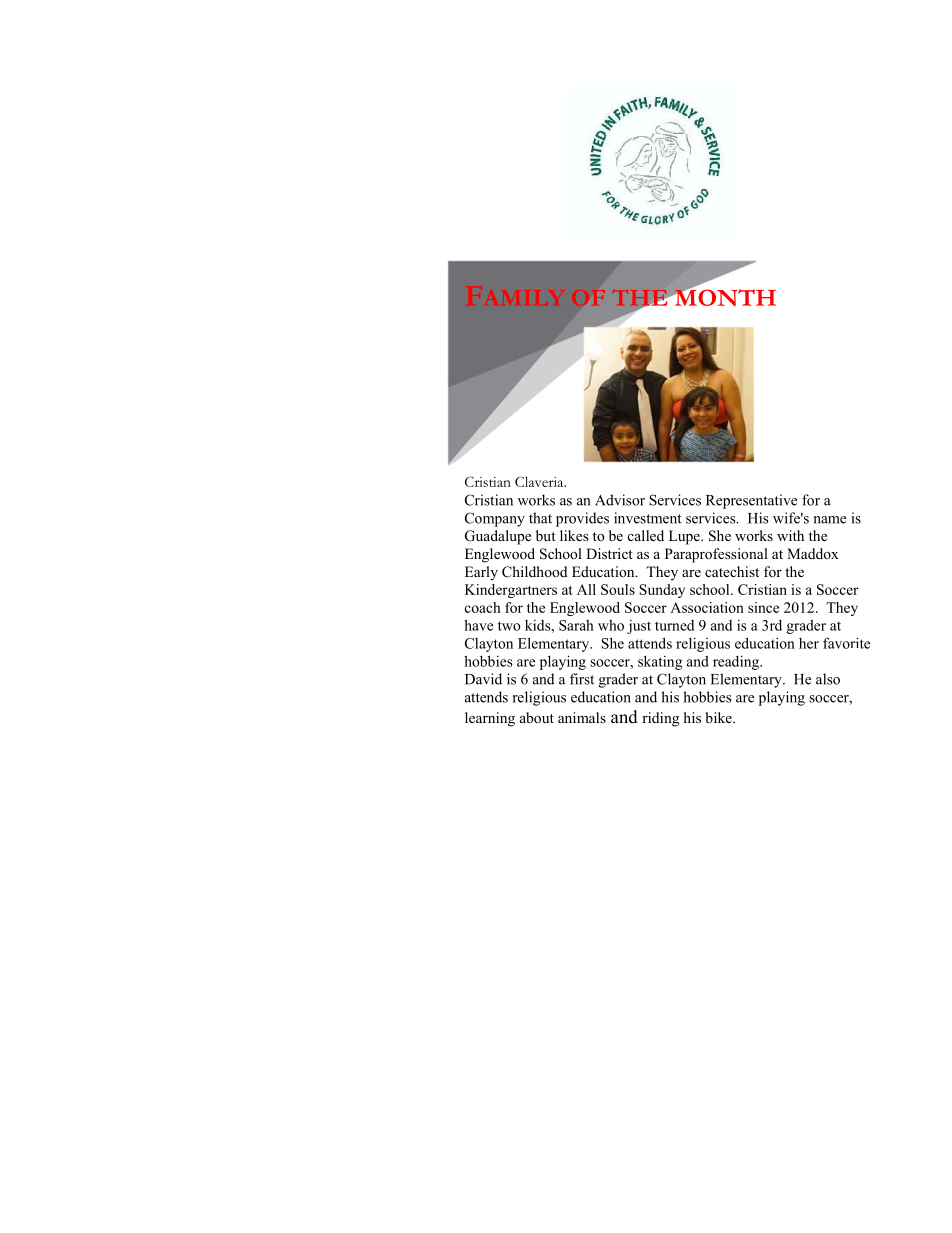 The width and height of the page is (952, 1233). I want to click on about, so click(537, 718).
